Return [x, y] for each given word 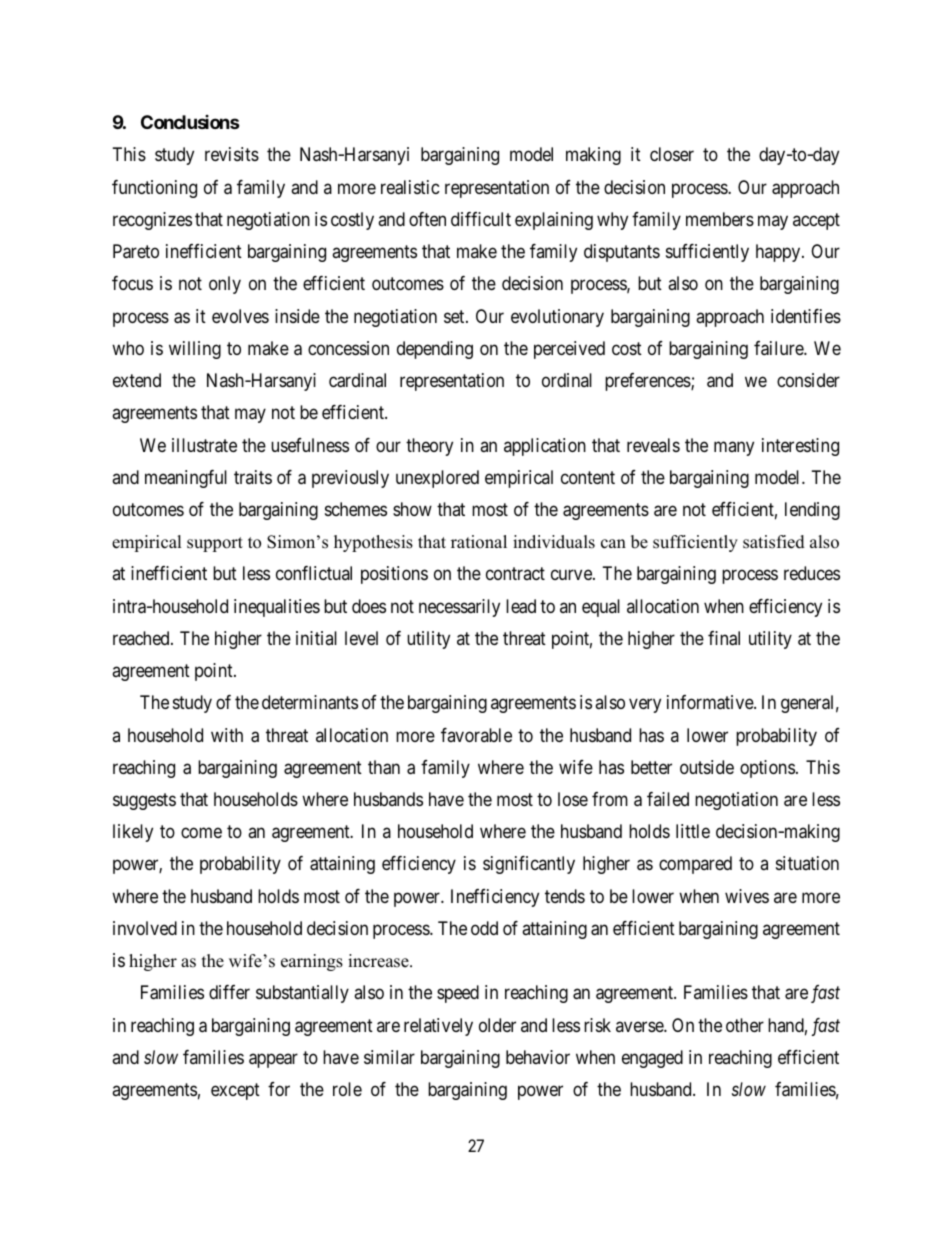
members [720, 219]
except [235, 1091]
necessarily [459, 608]
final [724, 638]
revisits [232, 154]
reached [142, 638]
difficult [481, 219]
